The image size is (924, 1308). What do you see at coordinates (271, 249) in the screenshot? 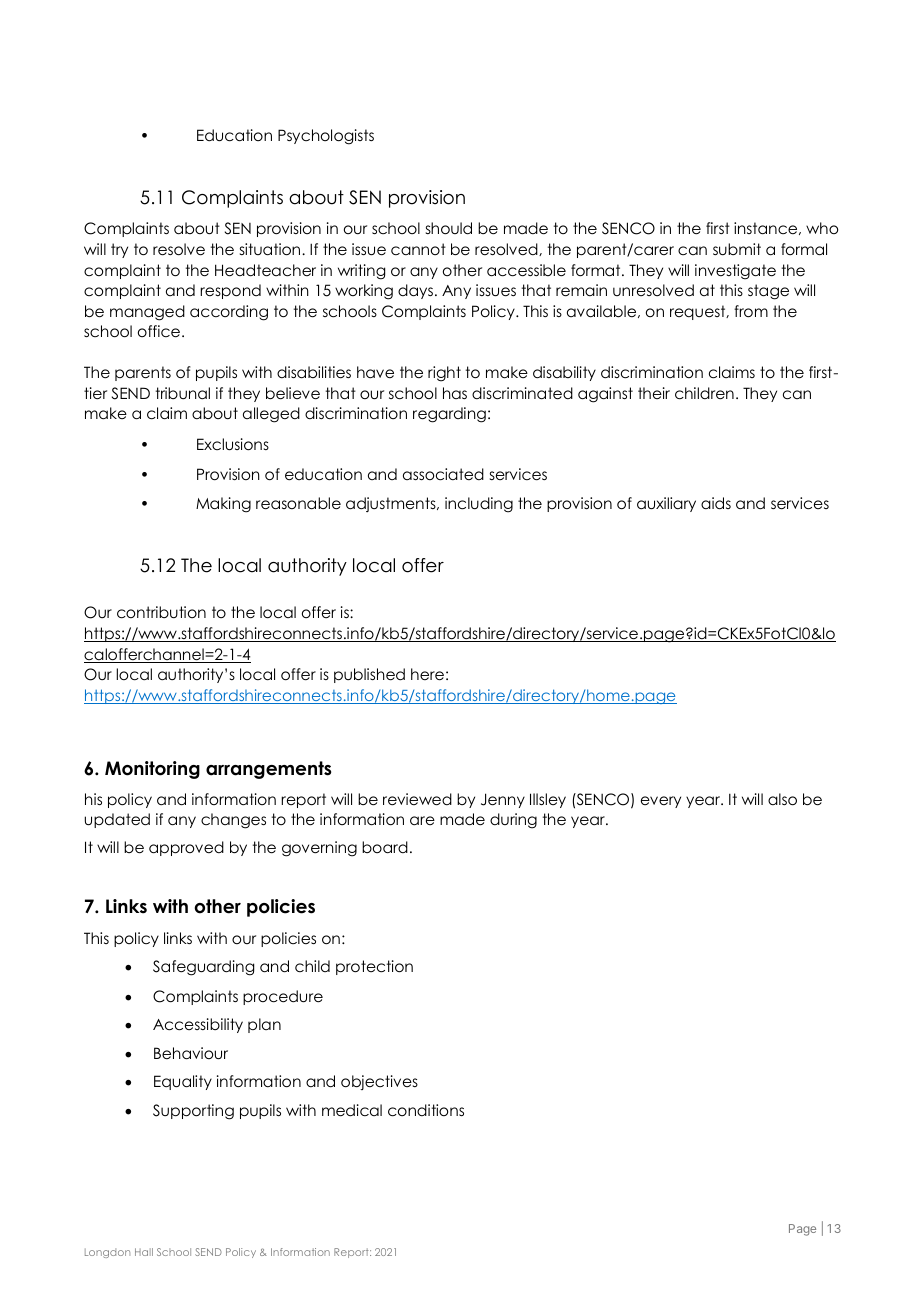
I see `situation` at bounding box center [271, 249].
